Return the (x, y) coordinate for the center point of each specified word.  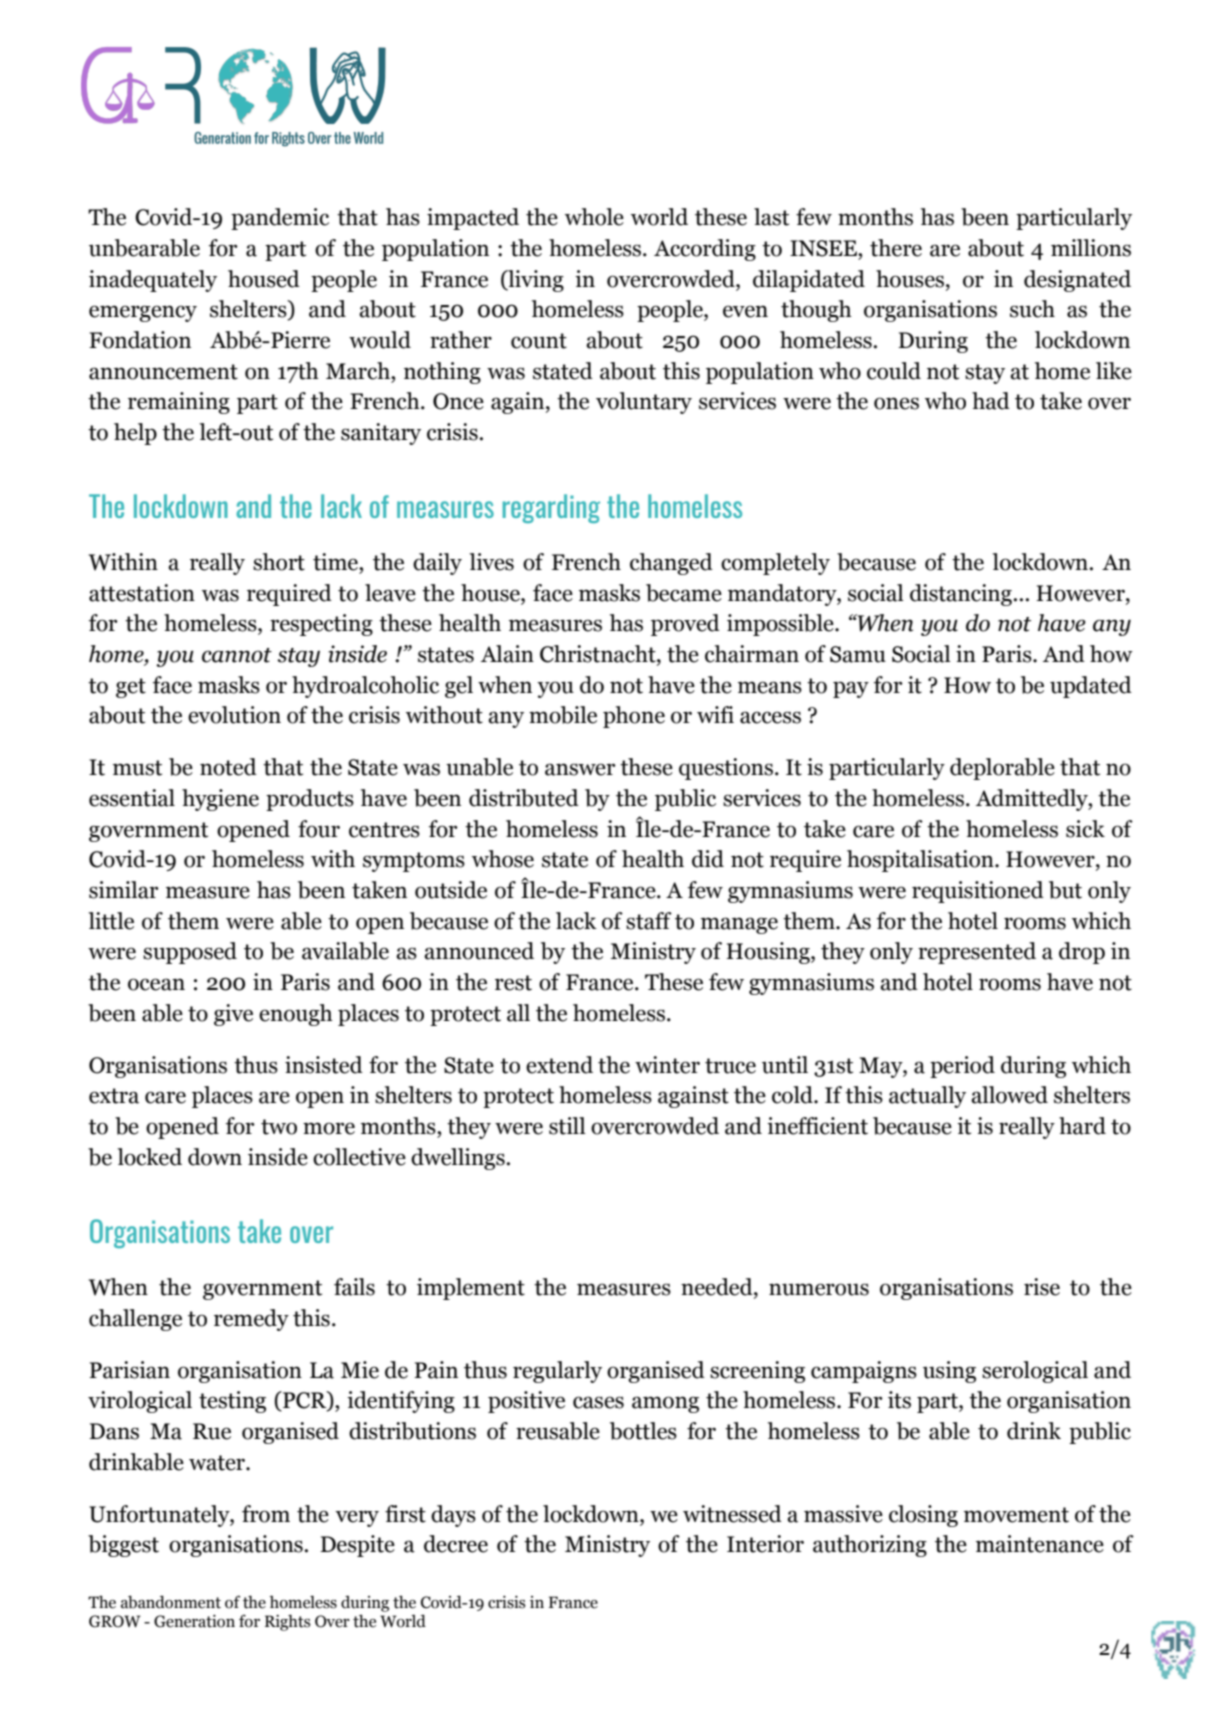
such (1032, 309)
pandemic (280, 219)
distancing (962, 595)
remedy (251, 1320)
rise (1042, 1287)
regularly (557, 1372)
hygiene (220, 800)
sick (1085, 829)
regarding (551, 508)
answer (580, 769)
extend (559, 1065)
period (962, 1067)
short (279, 562)
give (233, 1015)
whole (594, 217)
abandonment (171, 1602)
